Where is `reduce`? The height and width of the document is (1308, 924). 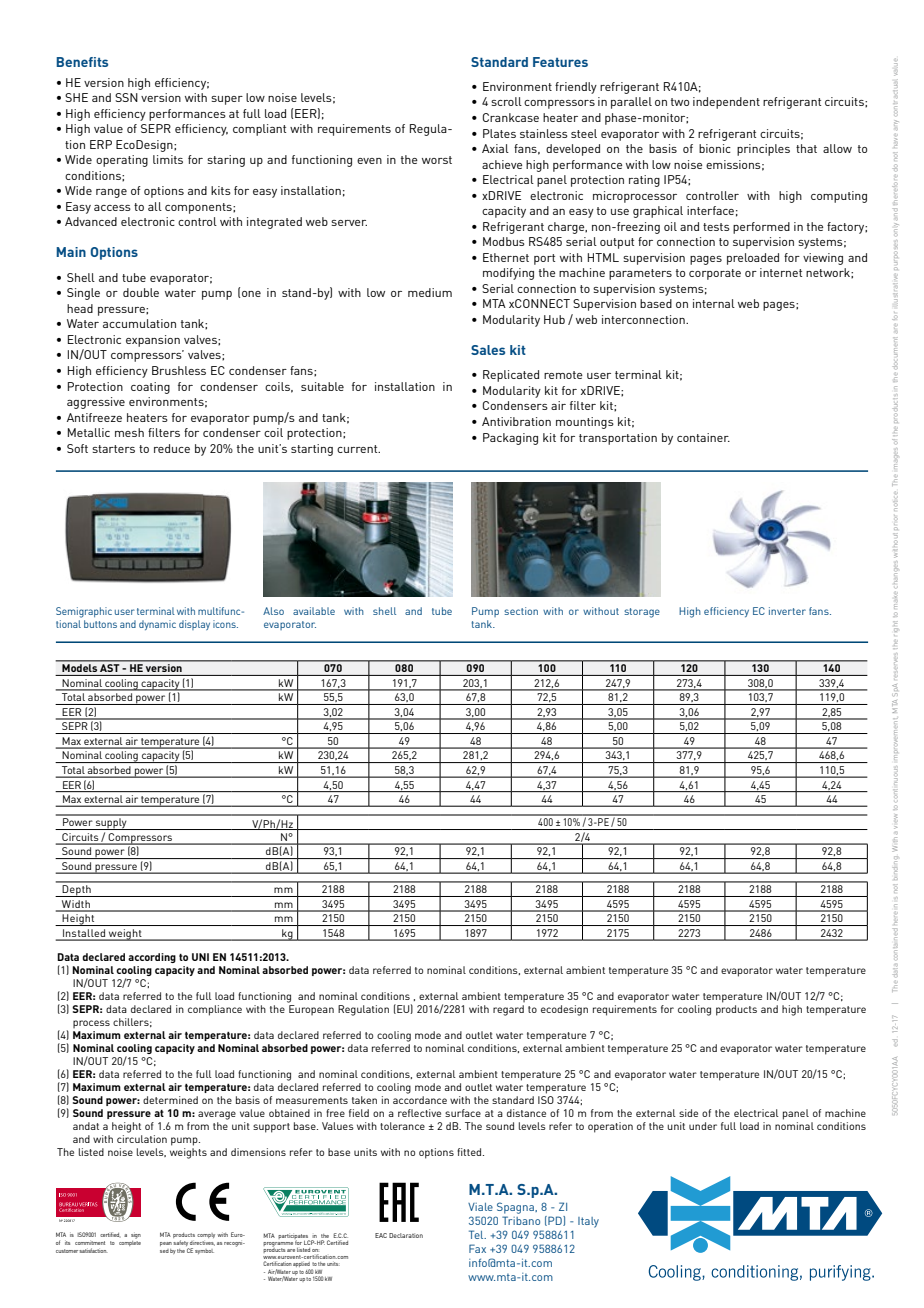 reduce is located at coordinates (172, 448).
